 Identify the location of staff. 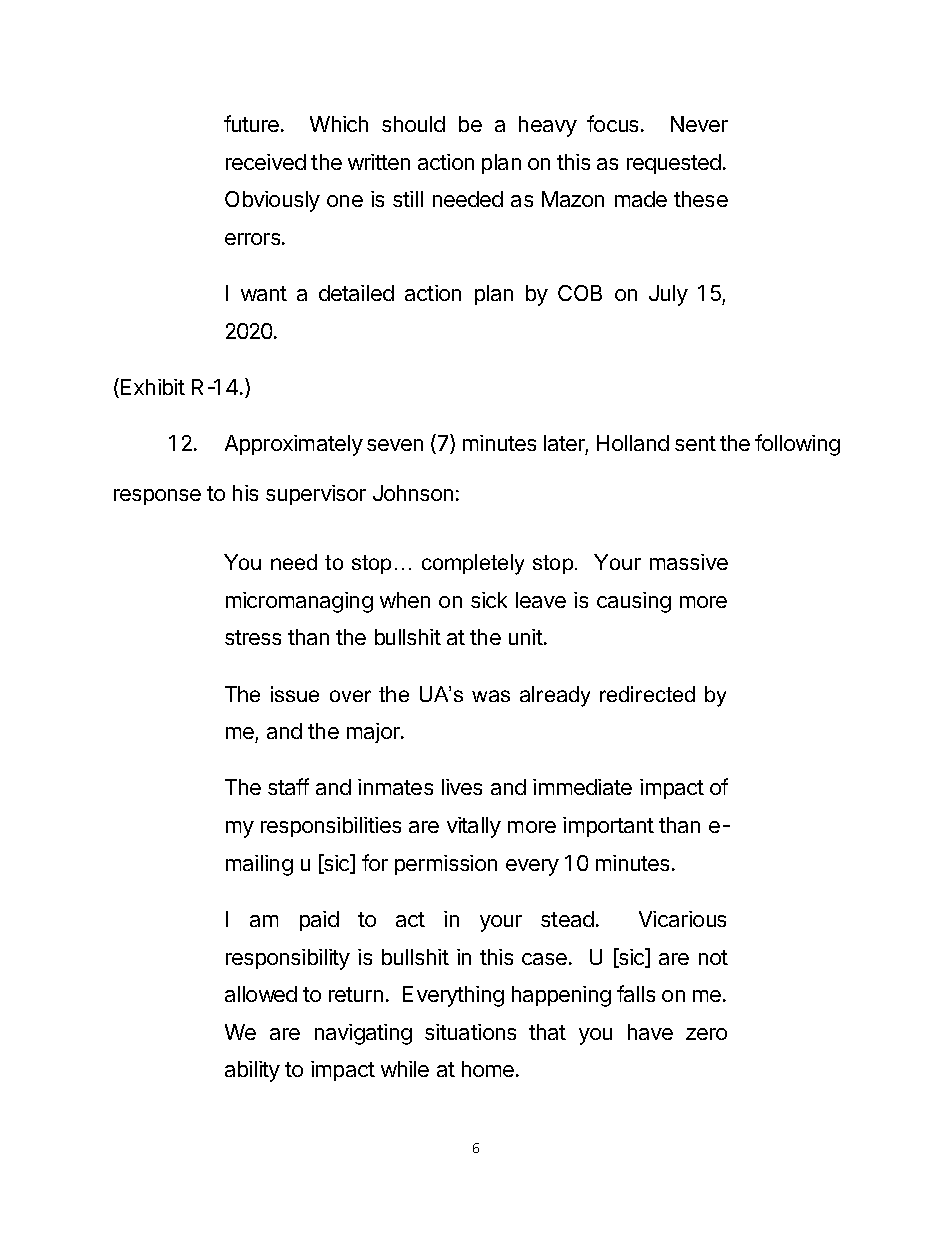
(288, 786).
